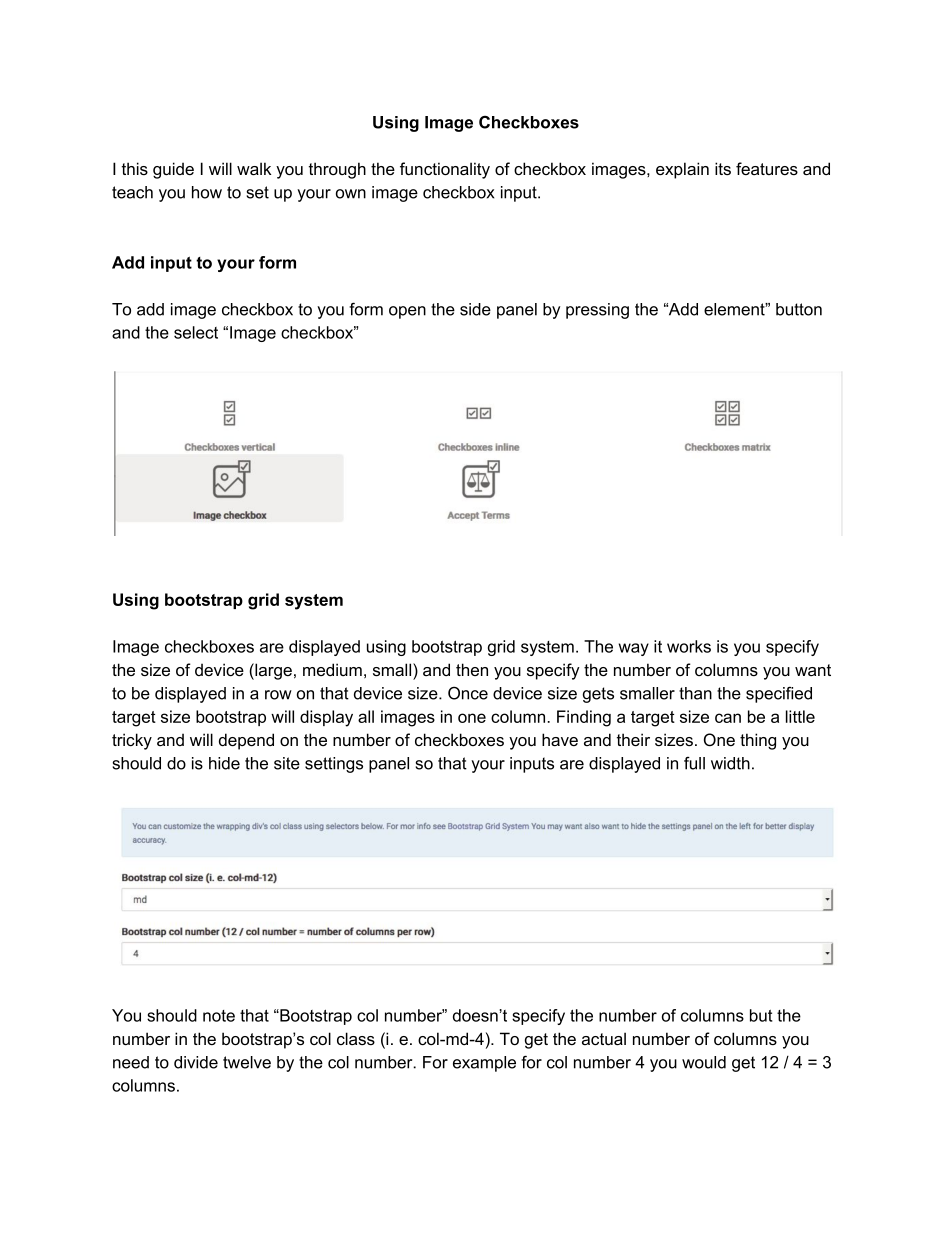 The height and width of the screenshot is (1233, 952). What do you see at coordinates (730, 763) in the screenshot?
I see `width` at bounding box center [730, 763].
